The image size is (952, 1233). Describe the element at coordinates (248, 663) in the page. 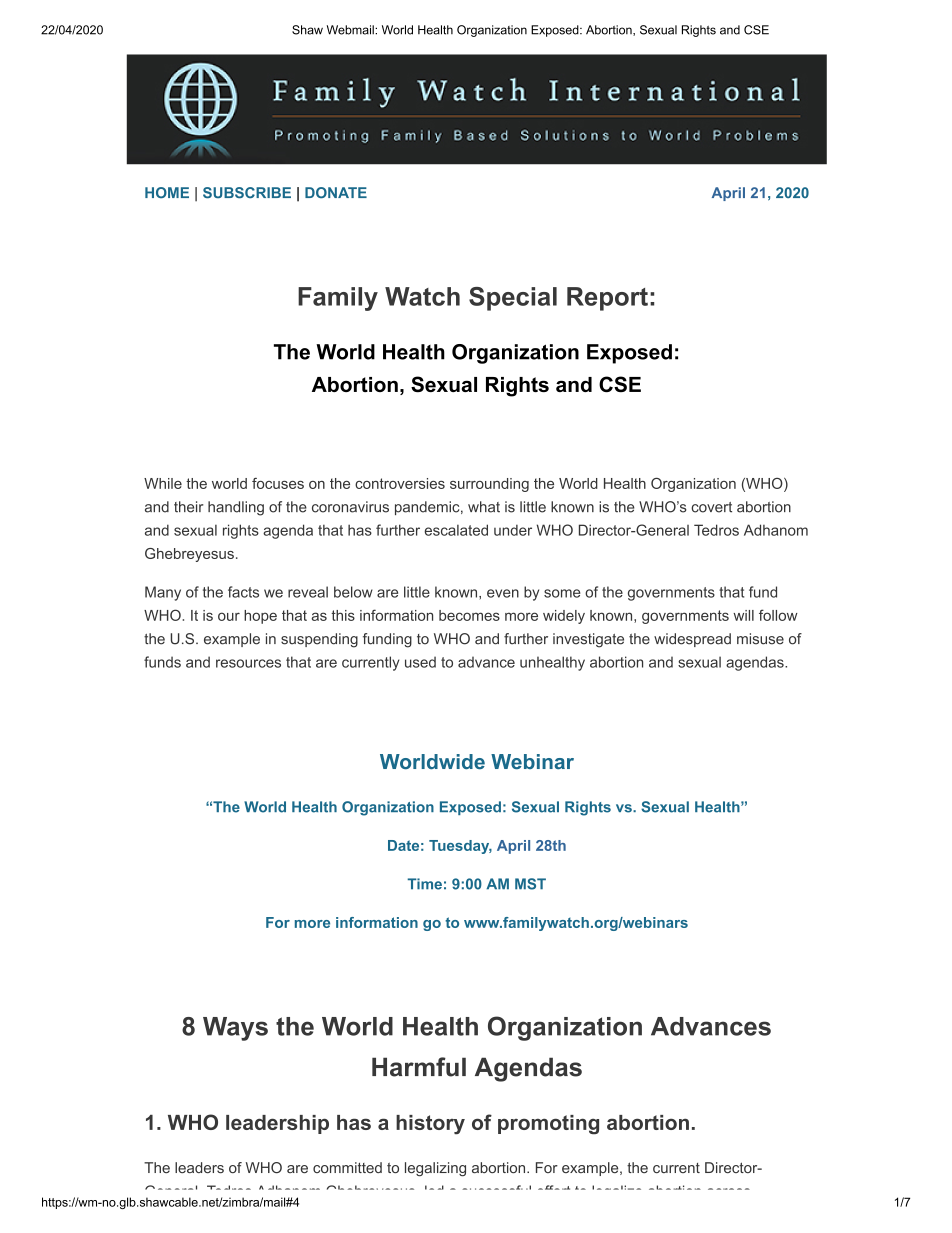

I see `resources` at that location.
